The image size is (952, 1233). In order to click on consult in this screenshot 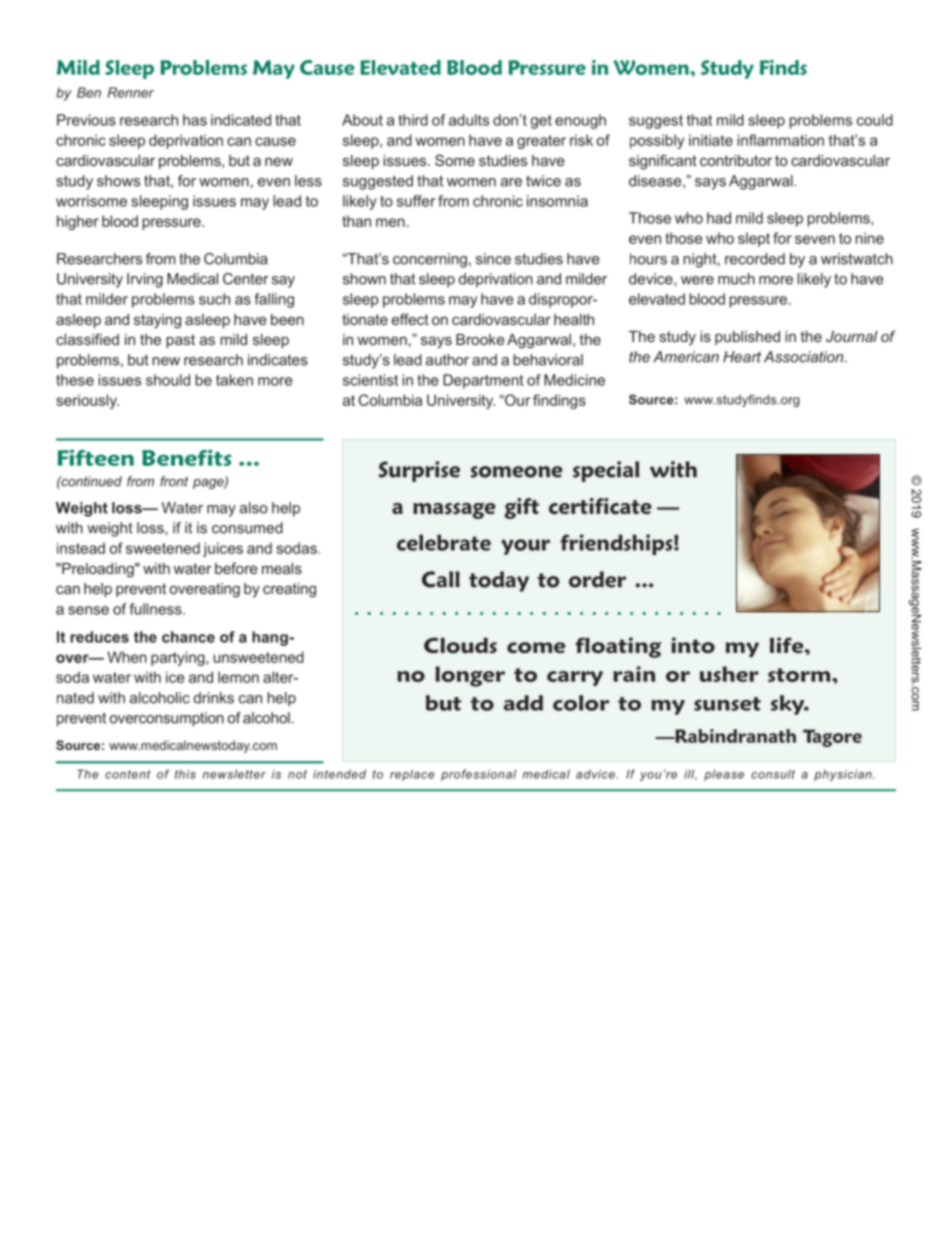, I will do `click(773, 774)`.
